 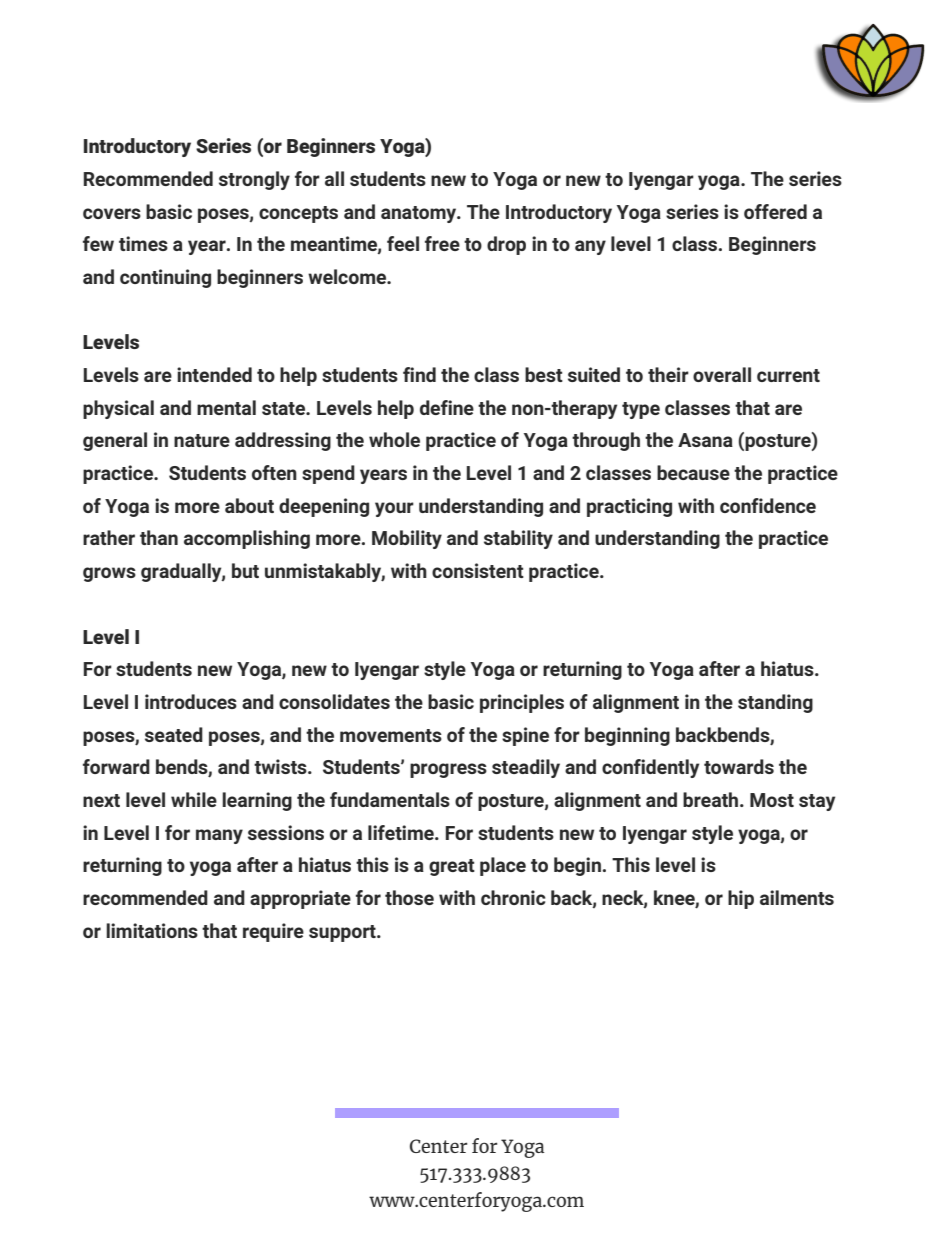 What do you see at coordinates (419, 374) in the image?
I see `find` at bounding box center [419, 374].
